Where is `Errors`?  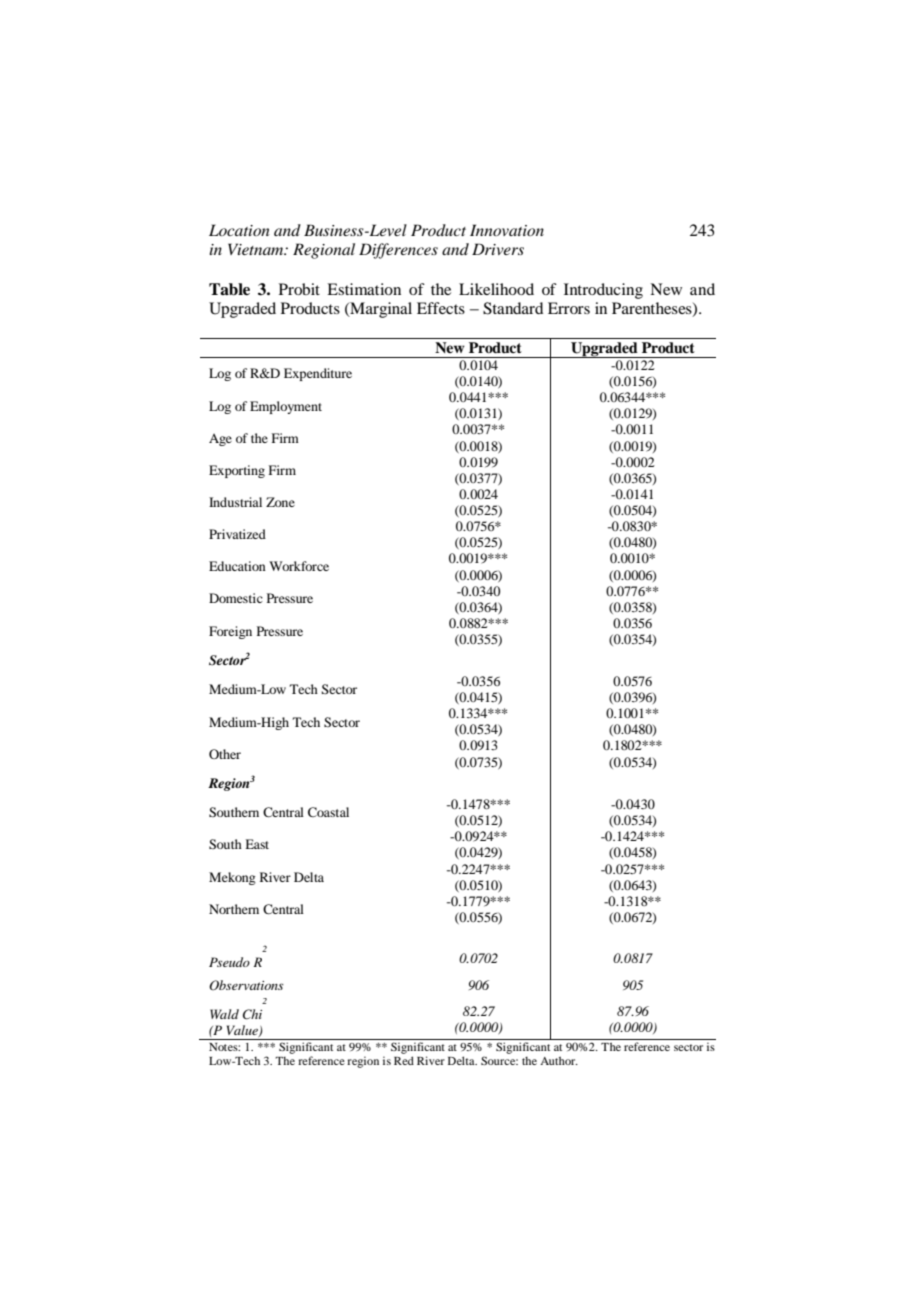 Errors is located at coordinates (569, 308).
